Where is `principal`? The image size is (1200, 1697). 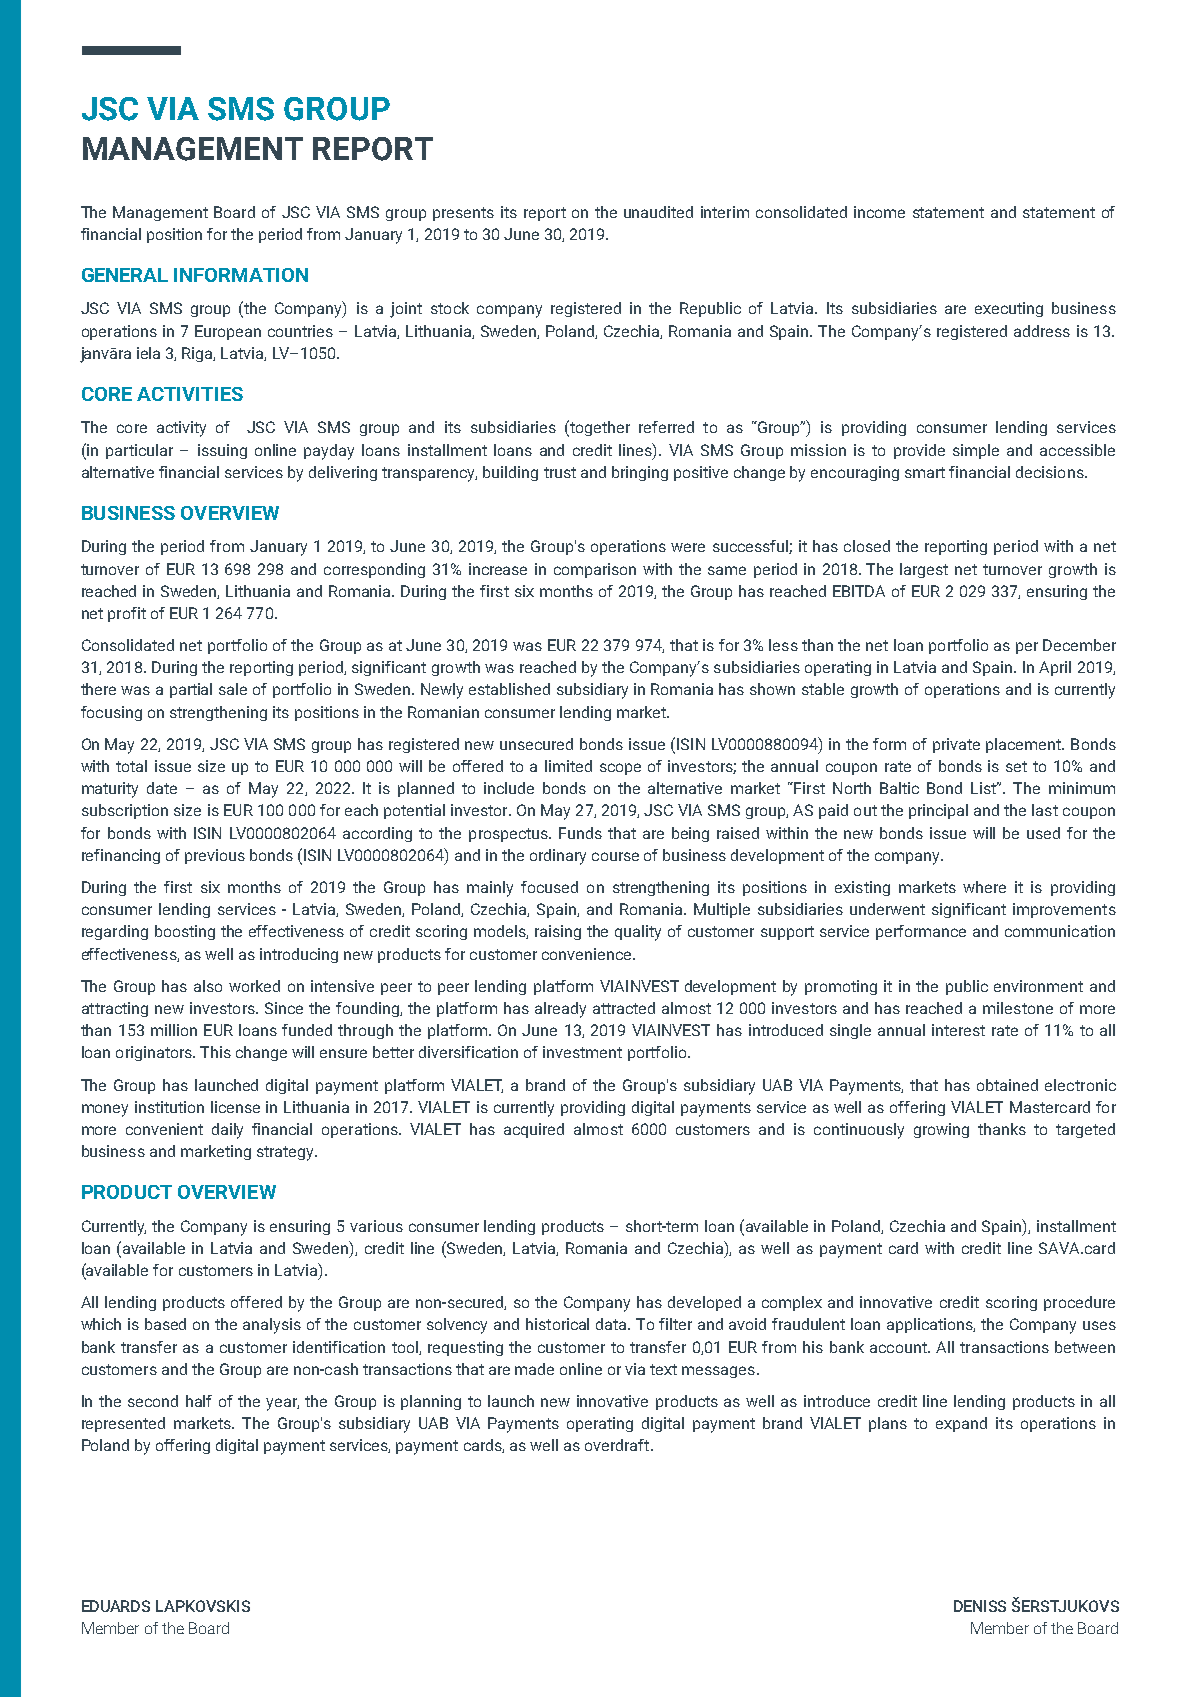
principal is located at coordinates (938, 811).
